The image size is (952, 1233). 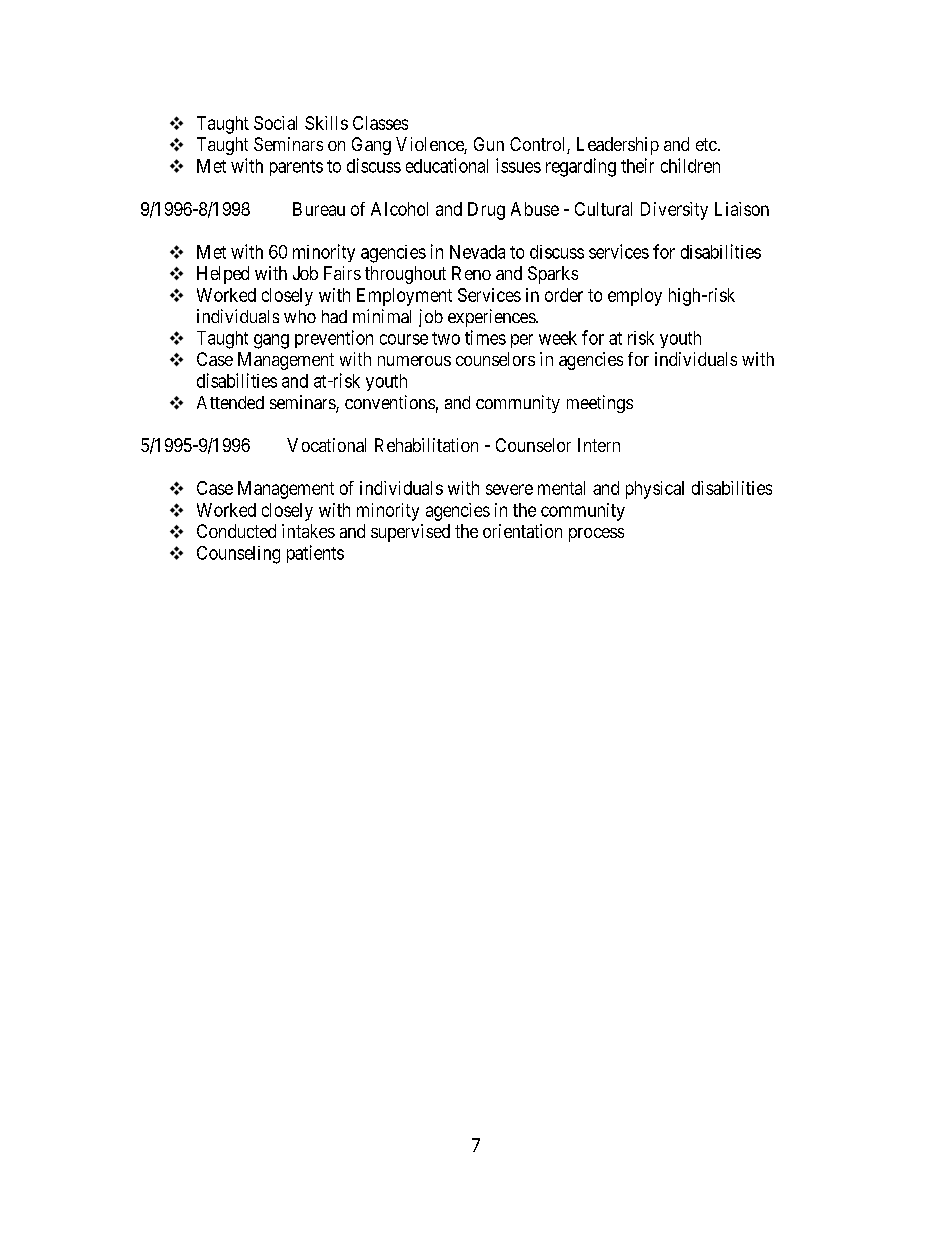 What do you see at coordinates (334, 339) in the image?
I see `prevention` at bounding box center [334, 339].
